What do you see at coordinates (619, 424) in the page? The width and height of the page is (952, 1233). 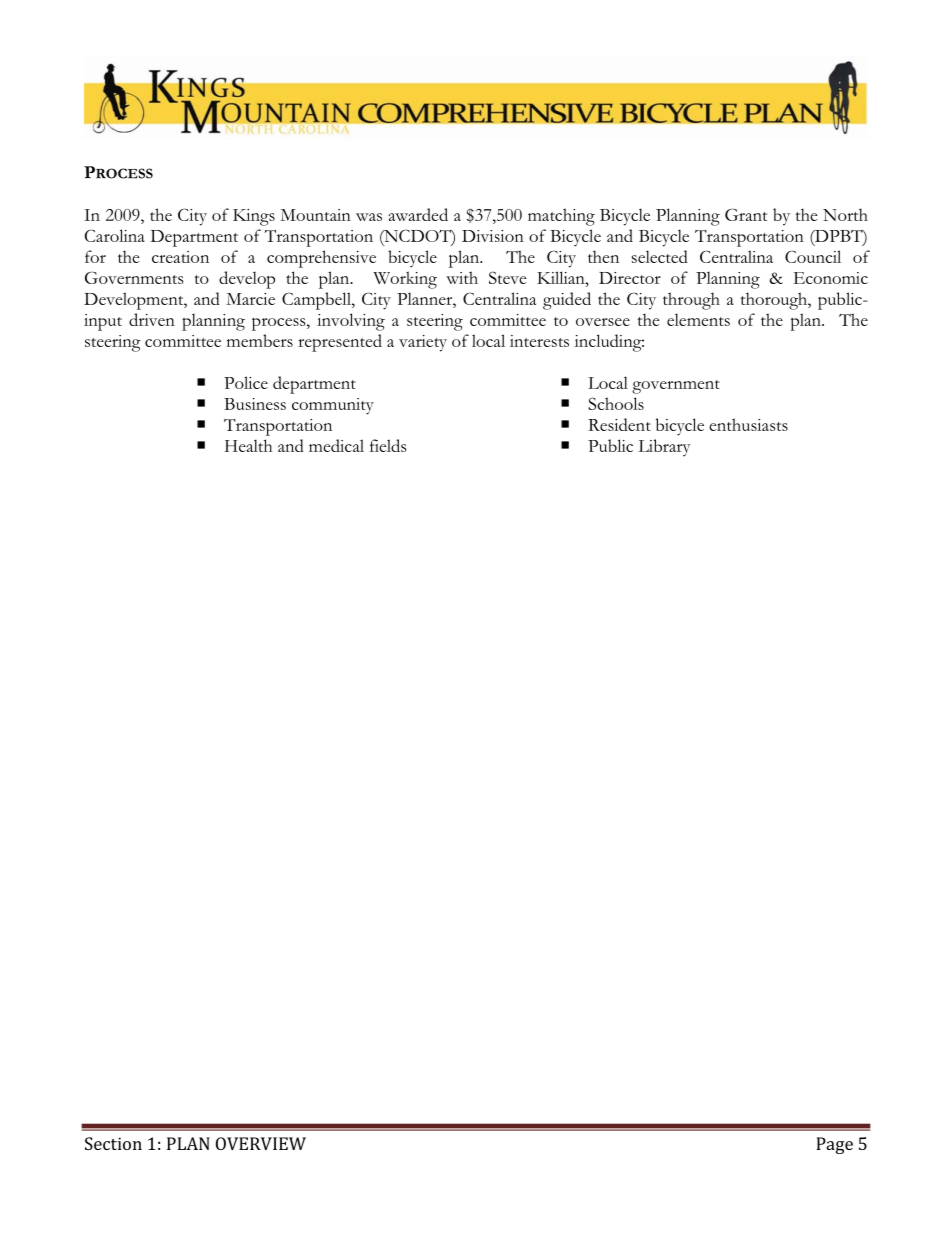 I see `Resident` at bounding box center [619, 424].
